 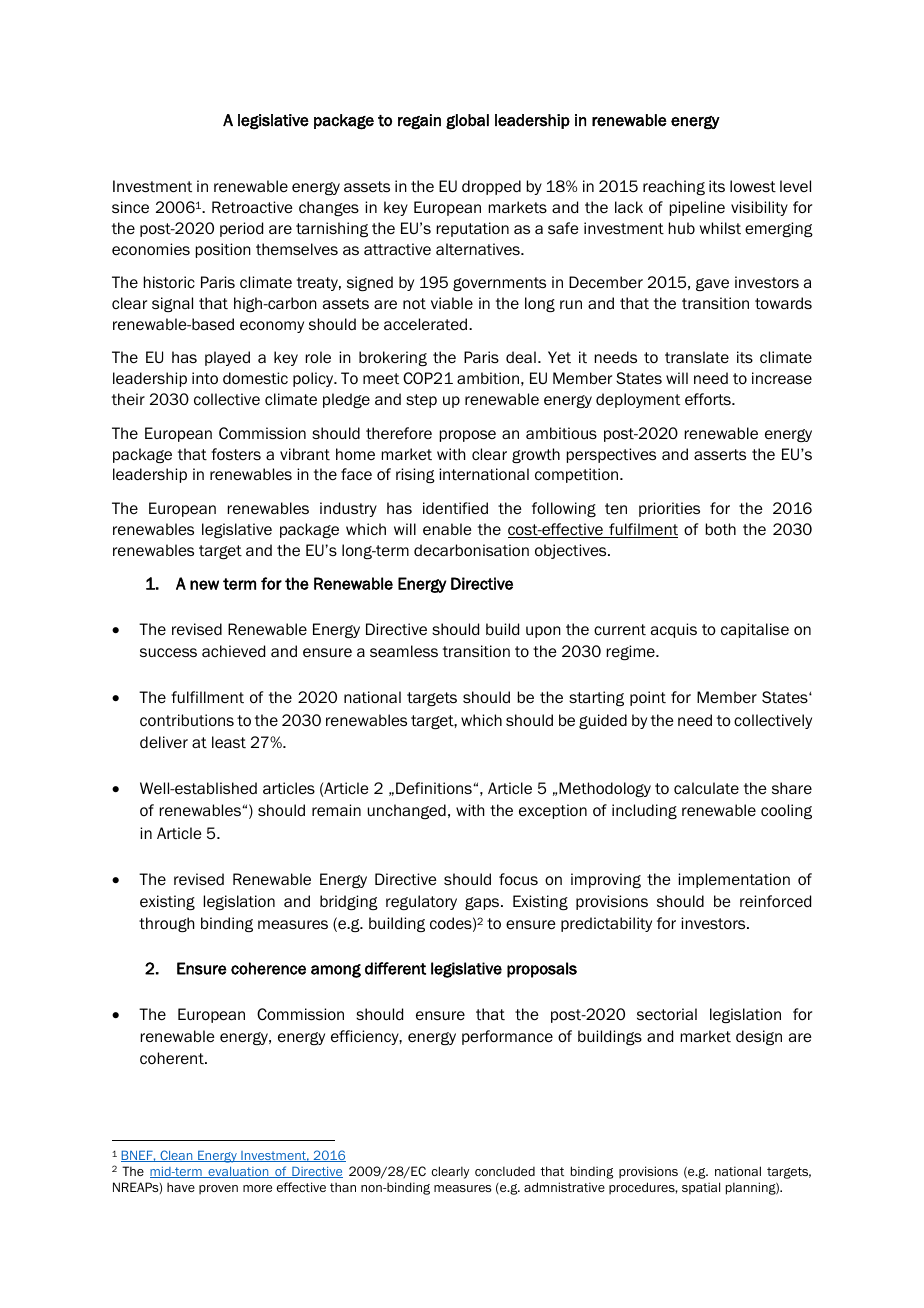 What do you see at coordinates (755, 630) in the screenshot?
I see `capitalise` at bounding box center [755, 630].
